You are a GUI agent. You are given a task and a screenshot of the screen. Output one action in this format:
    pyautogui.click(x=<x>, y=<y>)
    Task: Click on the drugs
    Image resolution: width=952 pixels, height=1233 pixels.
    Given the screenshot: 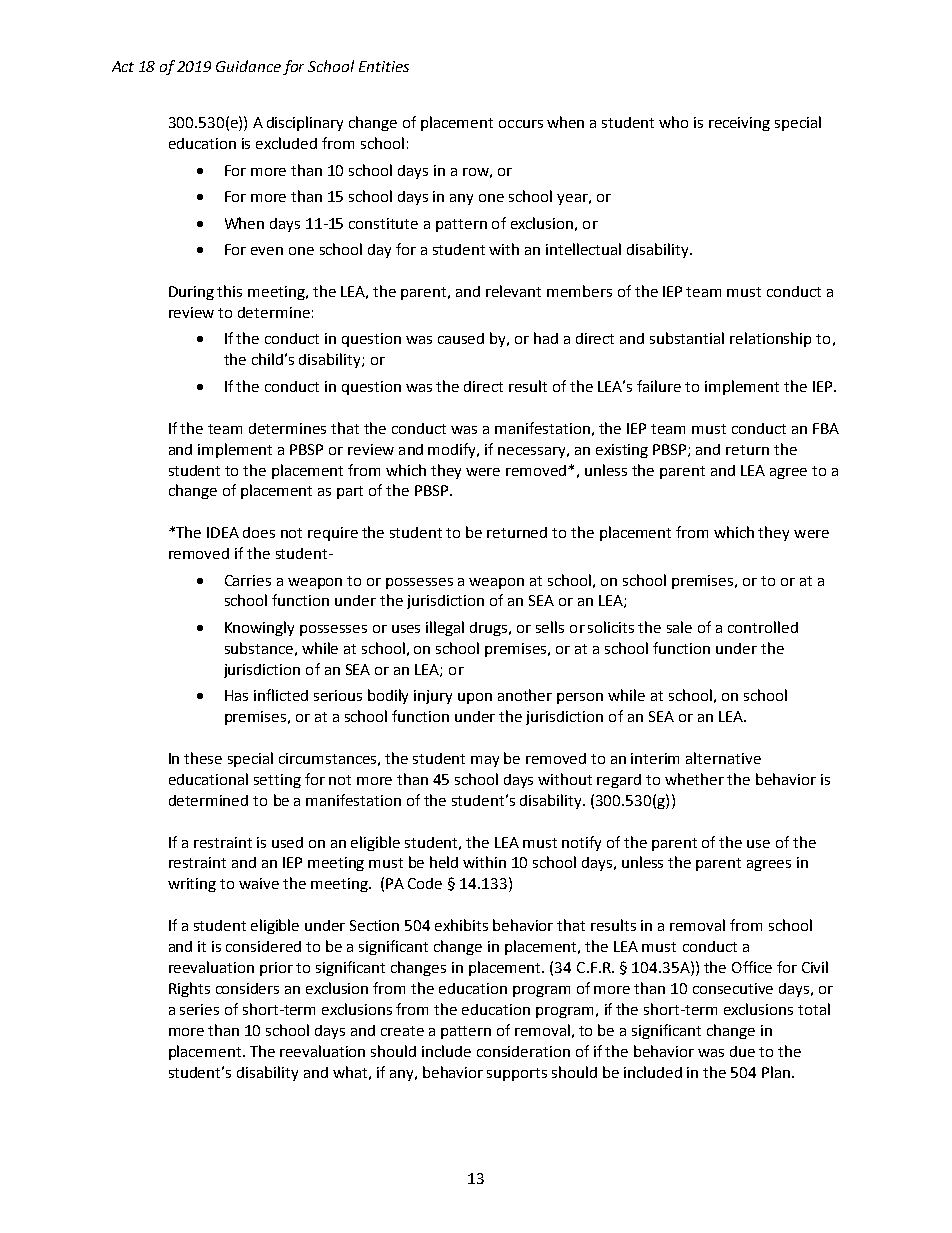 What is the action you would take?
    pyautogui.click(x=490, y=629)
